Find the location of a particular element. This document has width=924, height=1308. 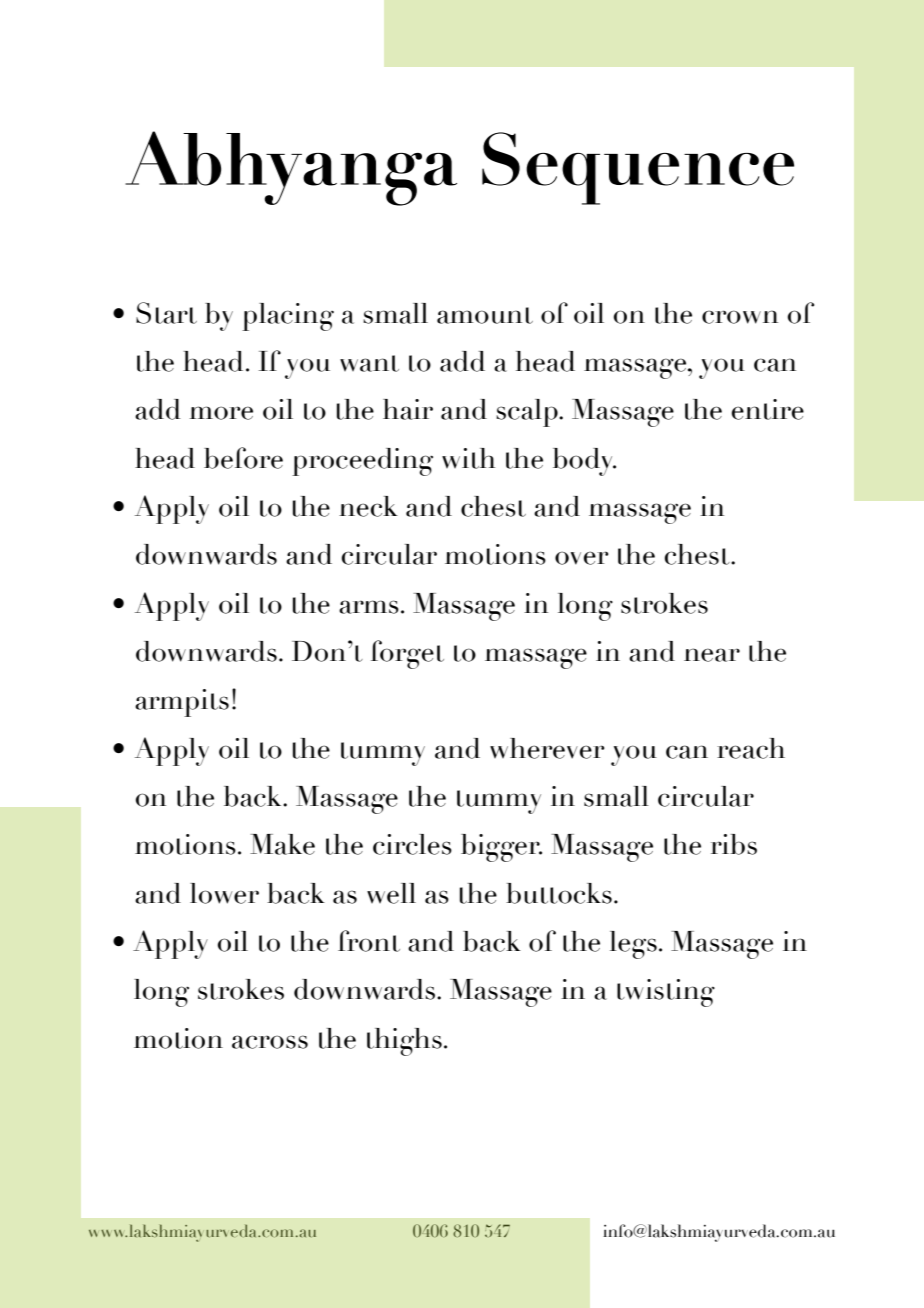

amount is located at coordinates (485, 315).
